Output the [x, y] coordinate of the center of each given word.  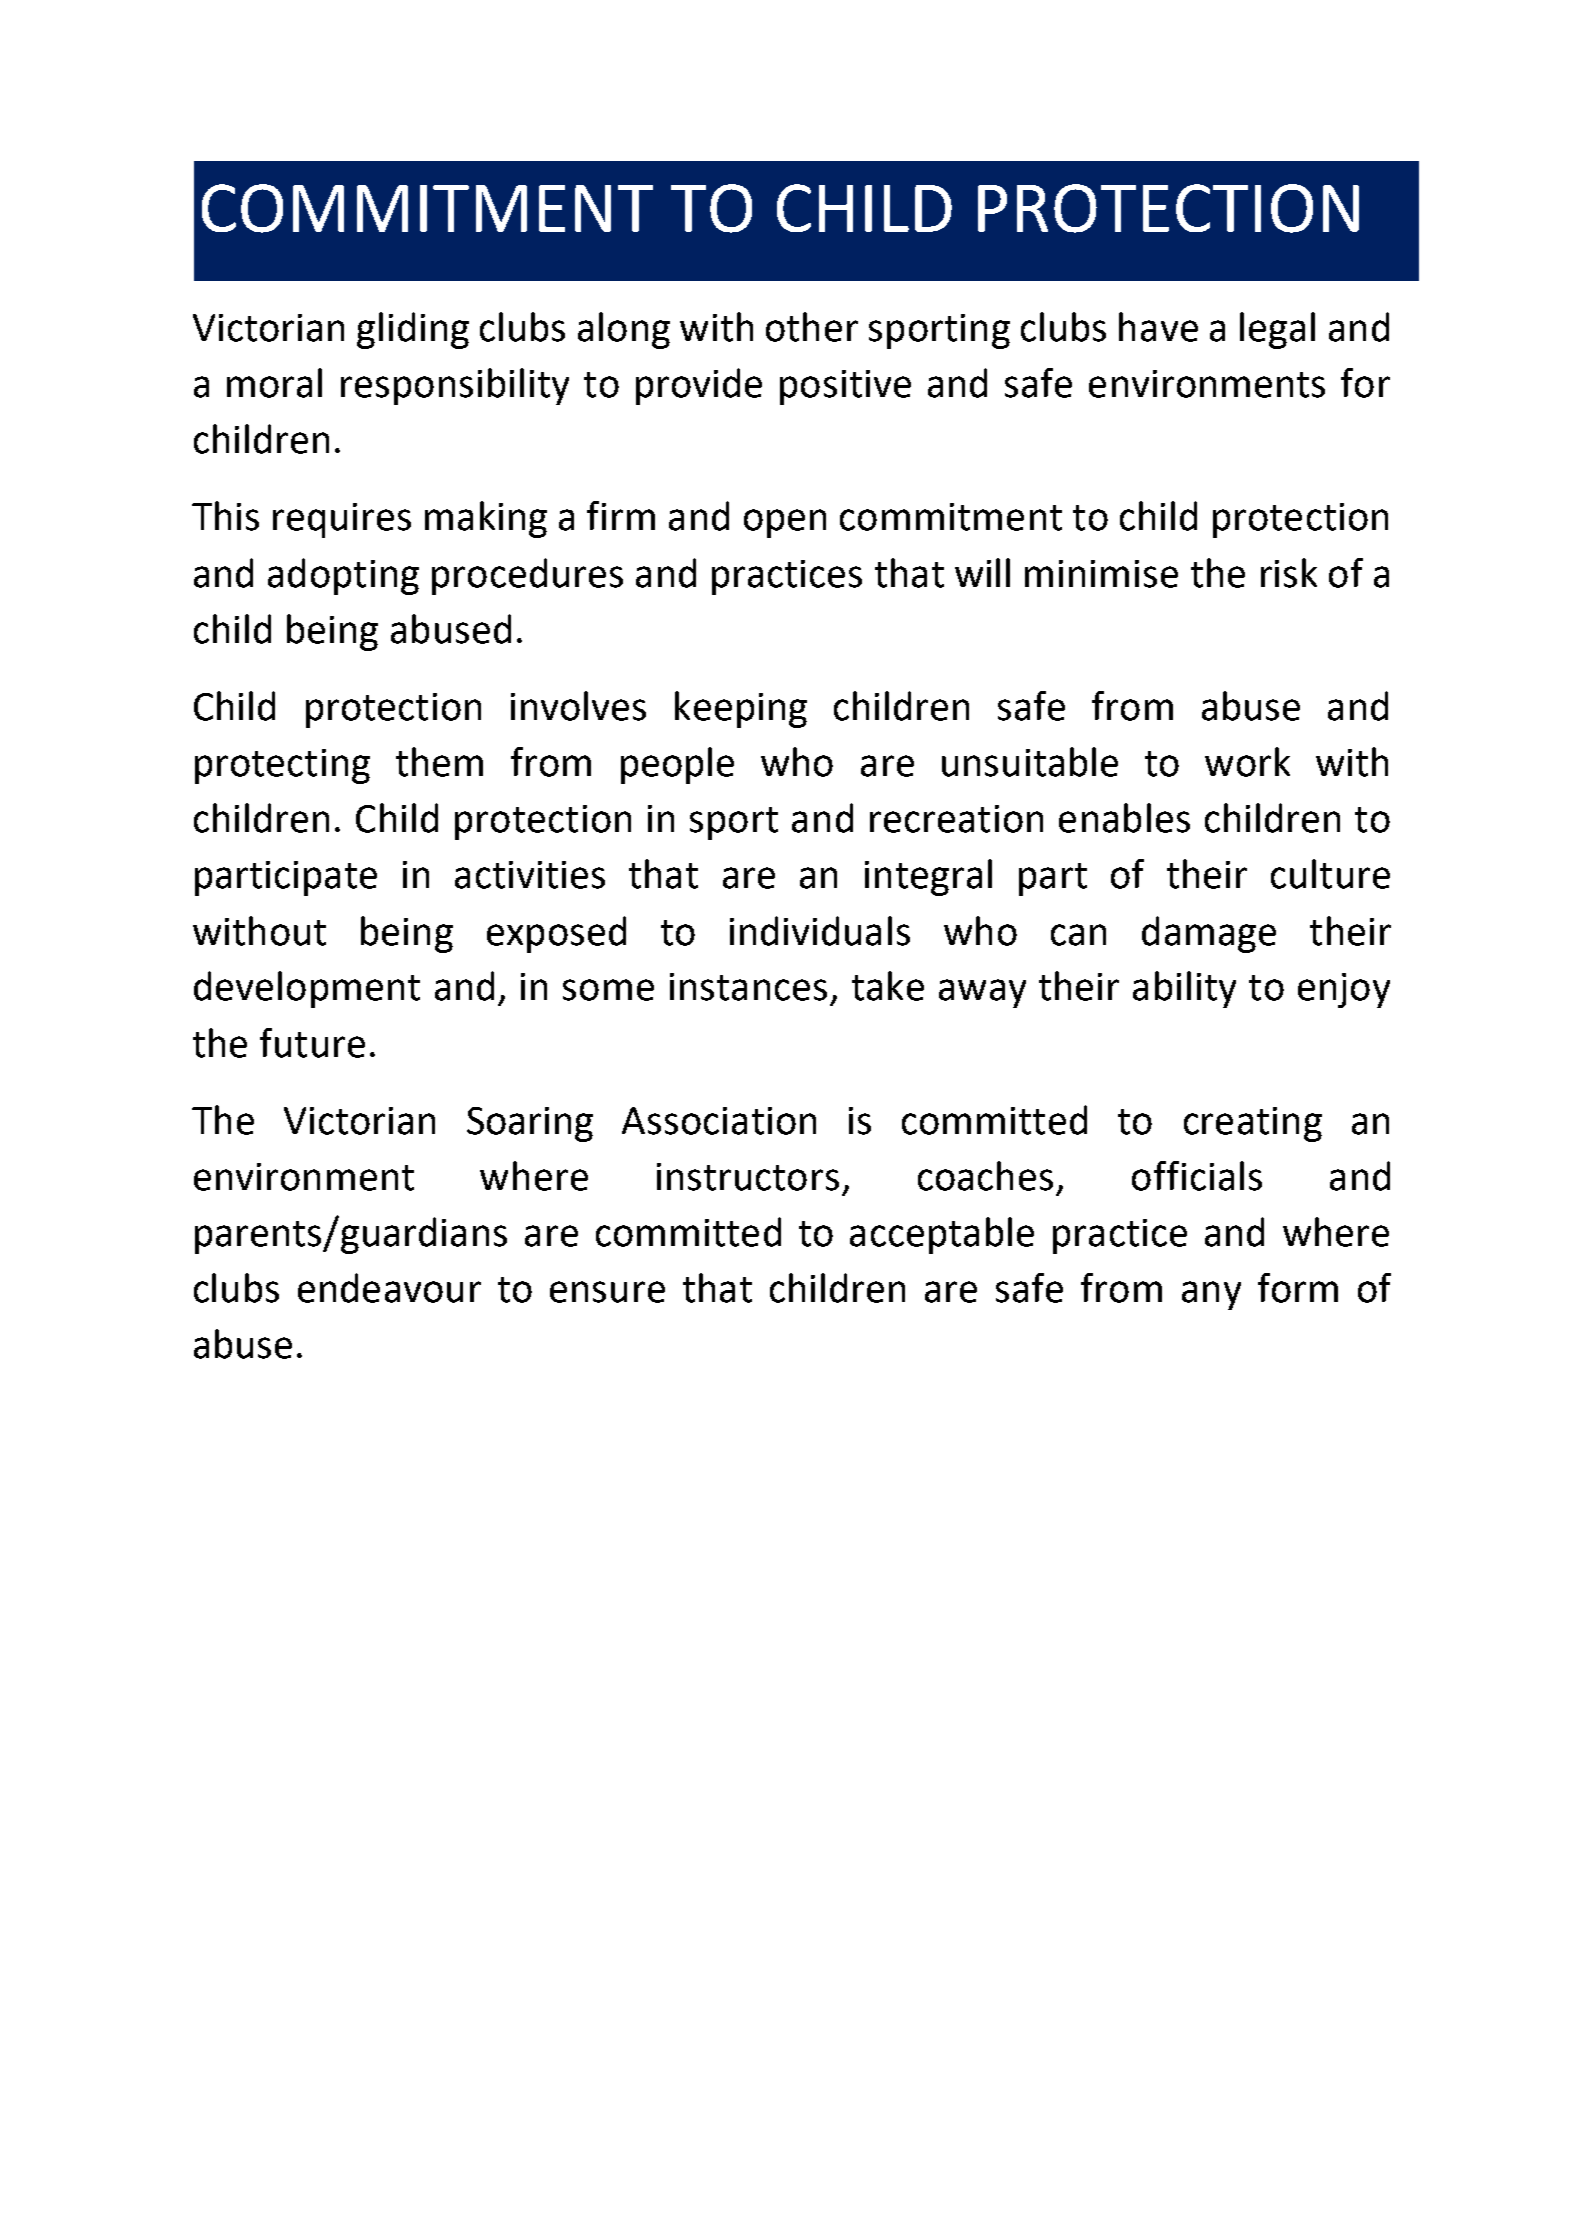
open [785, 523]
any [1211, 1295]
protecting [282, 766]
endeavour [389, 1288]
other [812, 327]
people [677, 765]
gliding [413, 330]
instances [748, 987]
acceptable [942, 1235]
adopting [343, 576]
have [1158, 327]
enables [1124, 818]
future [312, 1043]
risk [1289, 573]
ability [1184, 989]
